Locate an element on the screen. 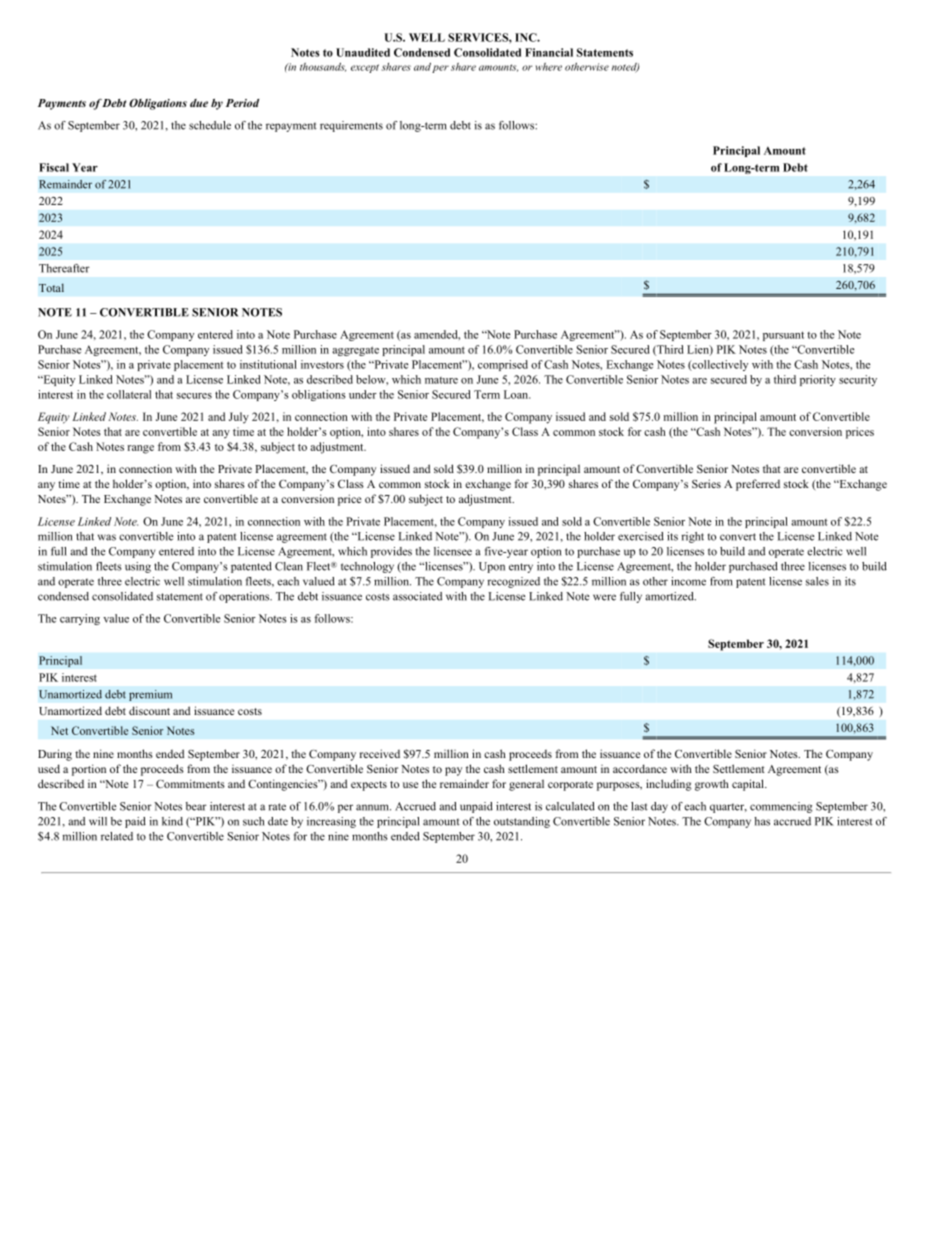  kind is located at coordinates (172, 821).
